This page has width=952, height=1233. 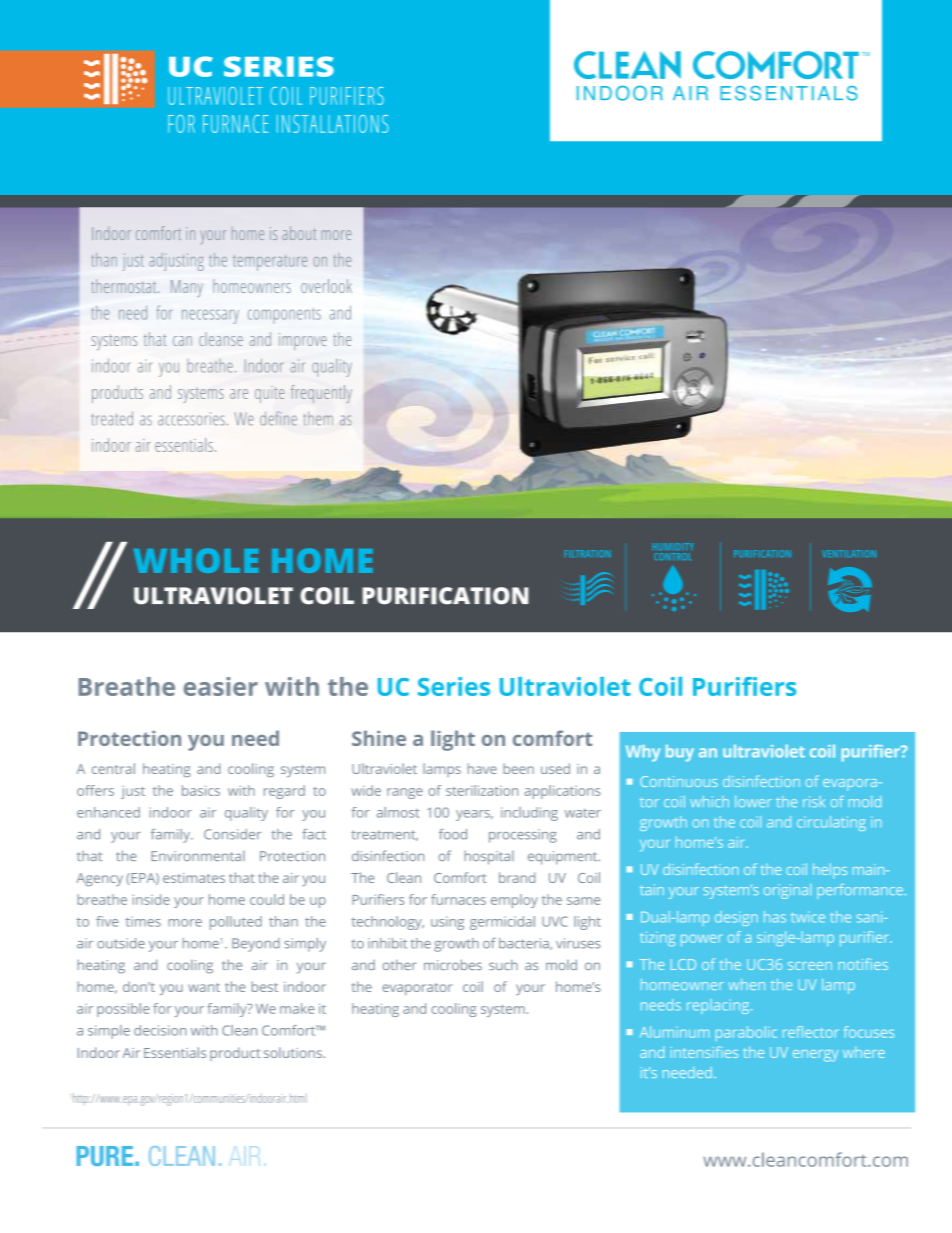 I want to click on PURIFICATION, so click(x=445, y=596).
